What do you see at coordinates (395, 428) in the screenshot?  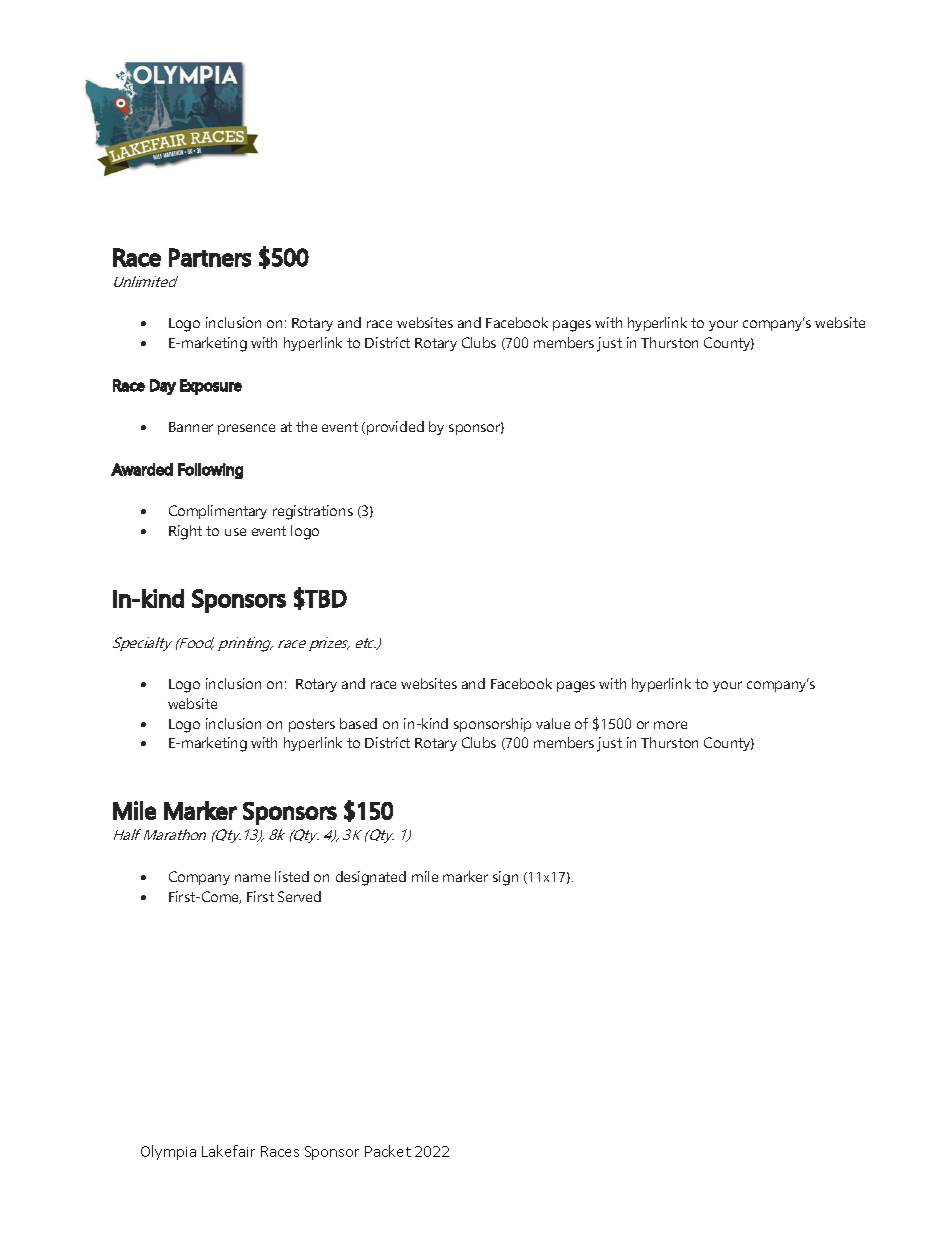 I see `provided` at bounding box center [395, 428].
